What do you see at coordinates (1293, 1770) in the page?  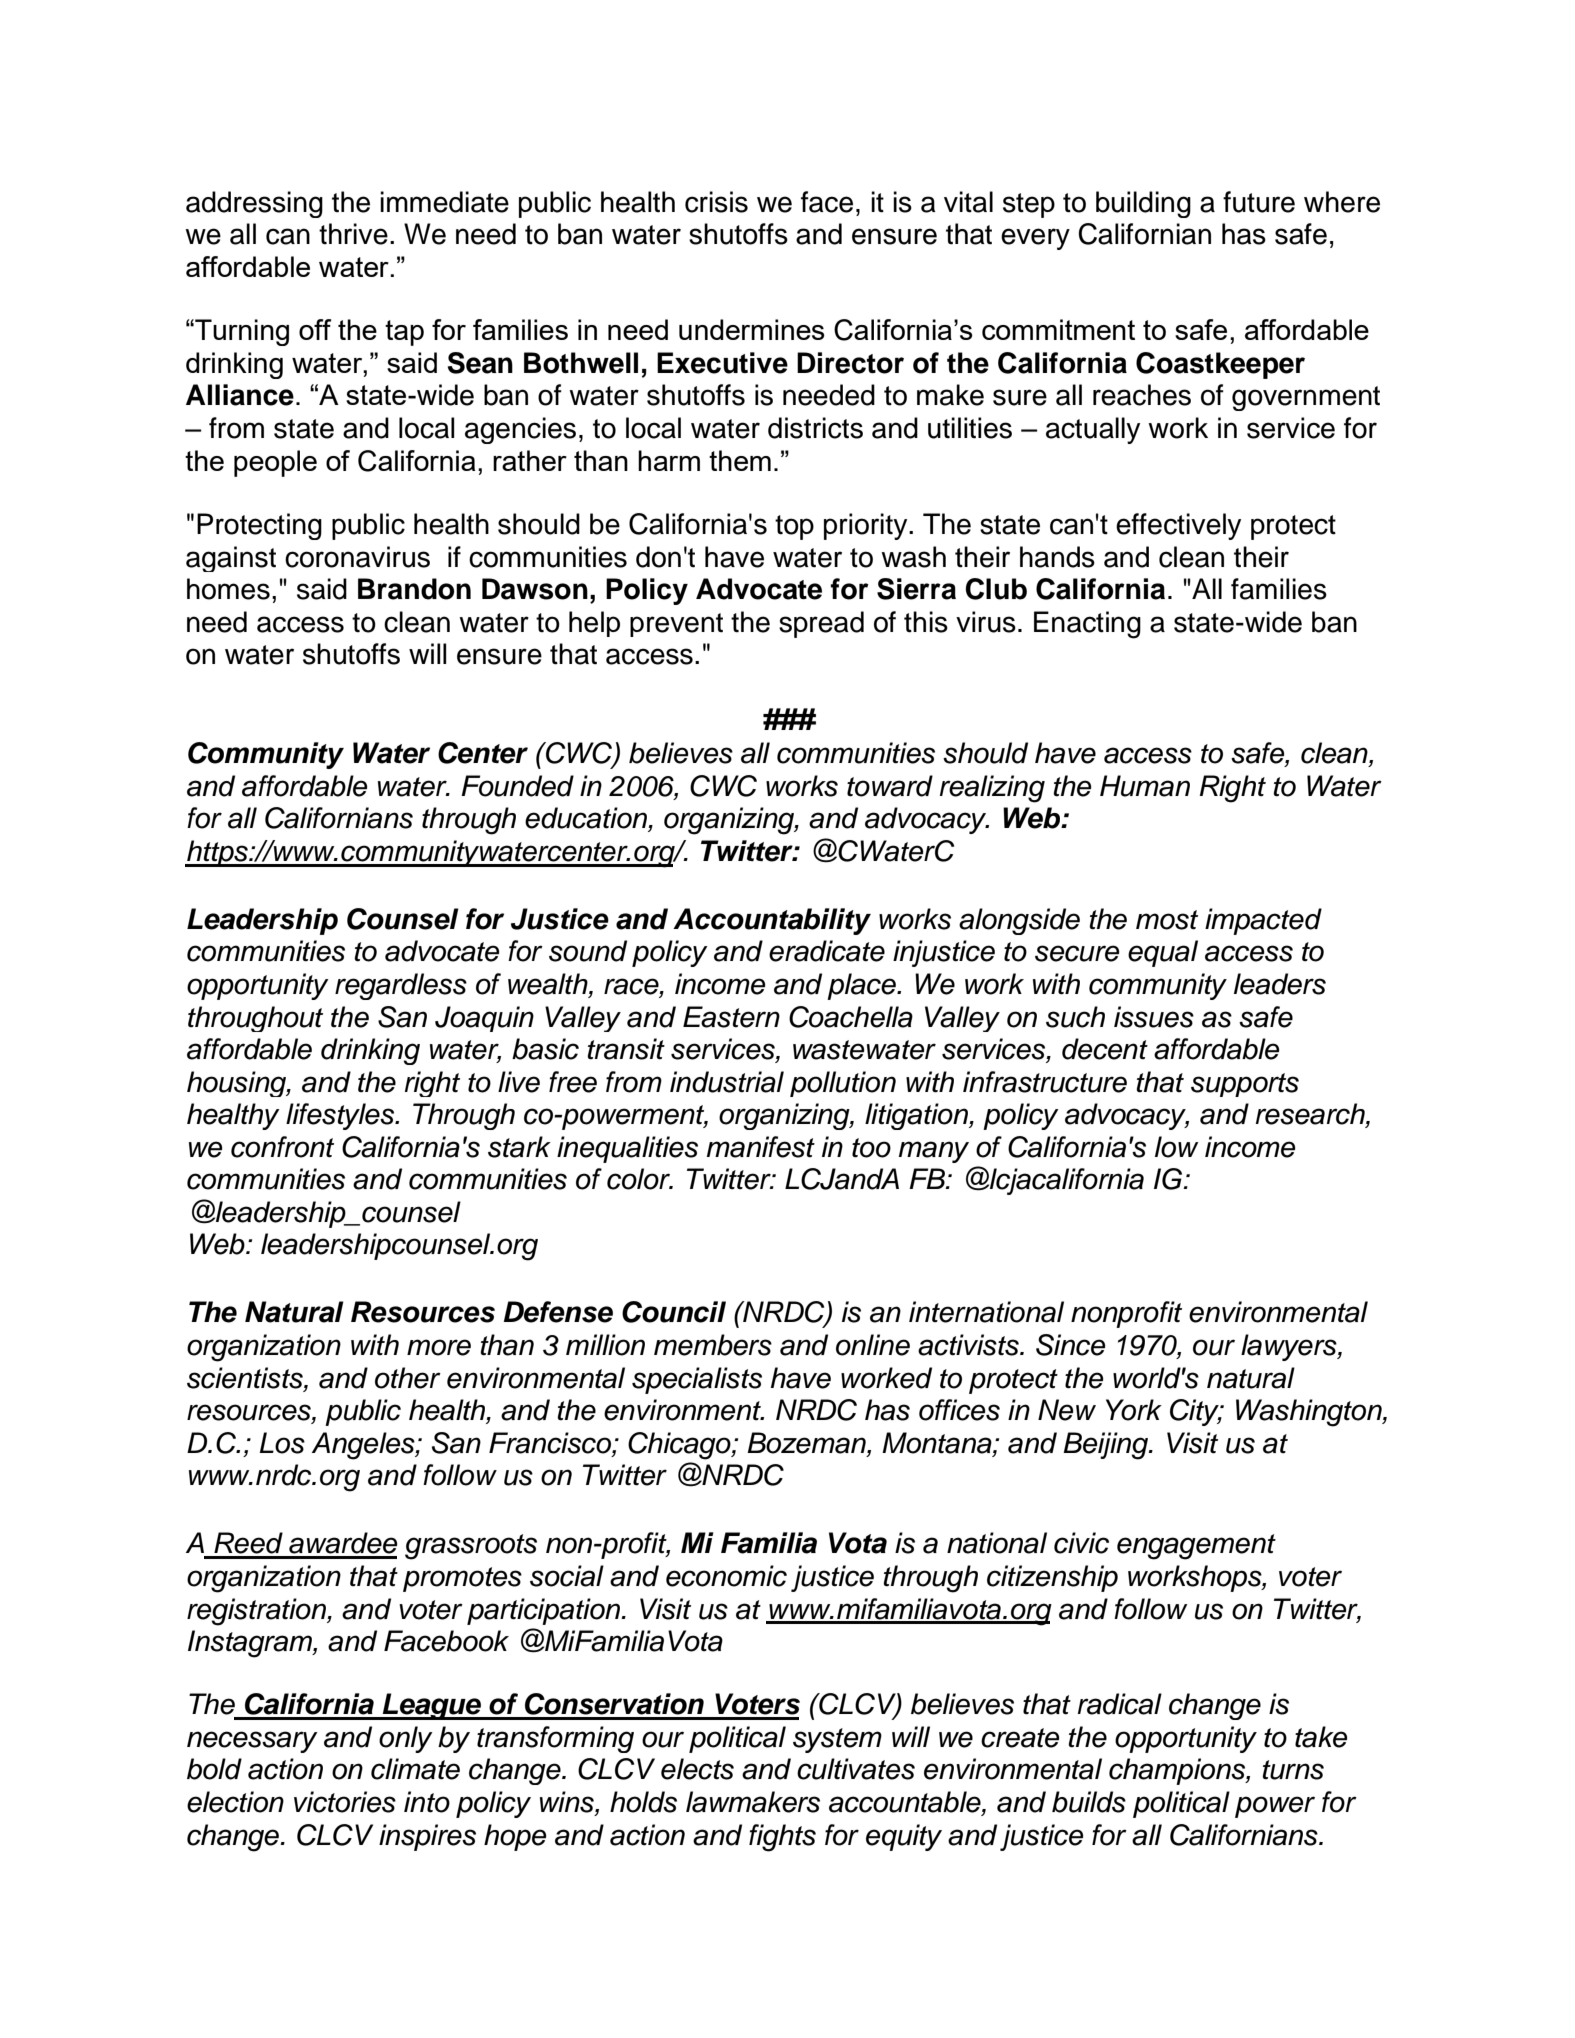 I see `turns` at bounding box center [1293, 1770].
